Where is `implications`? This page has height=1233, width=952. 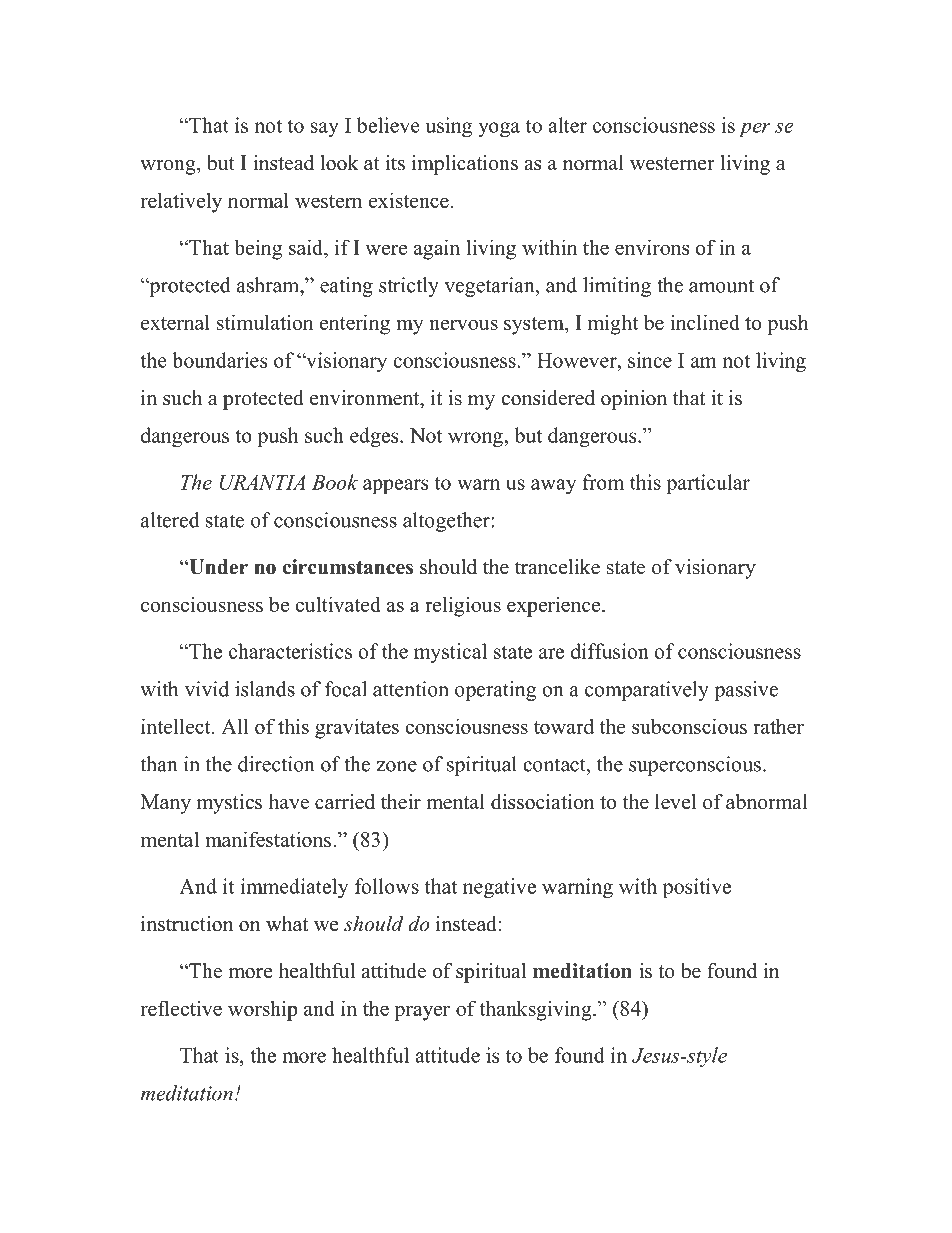
implications is located at coordinates (464, 165).
